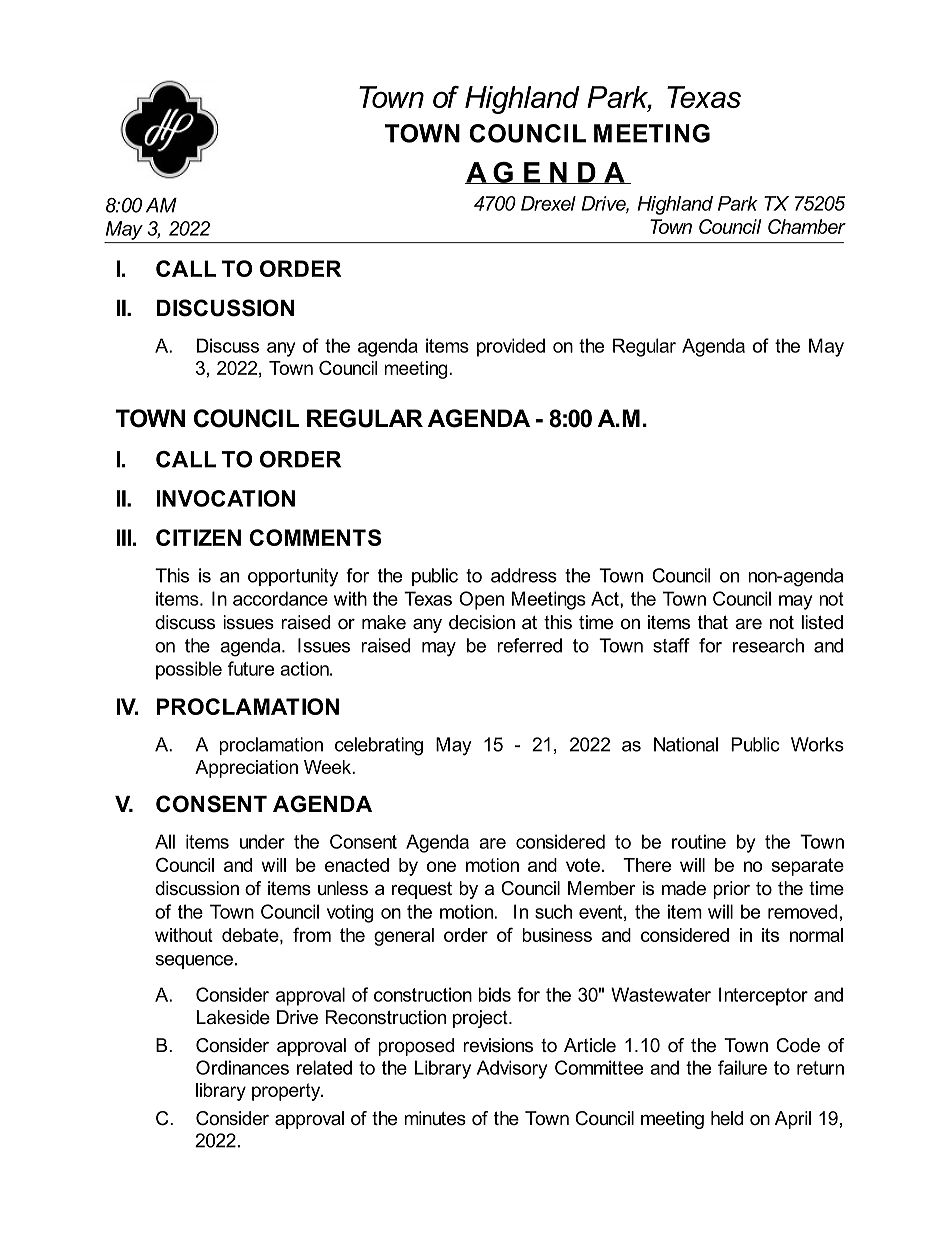  What do you see at coordinates (742, 1067) in the image?
I see `failure` at bounding box center [742, 1067].
